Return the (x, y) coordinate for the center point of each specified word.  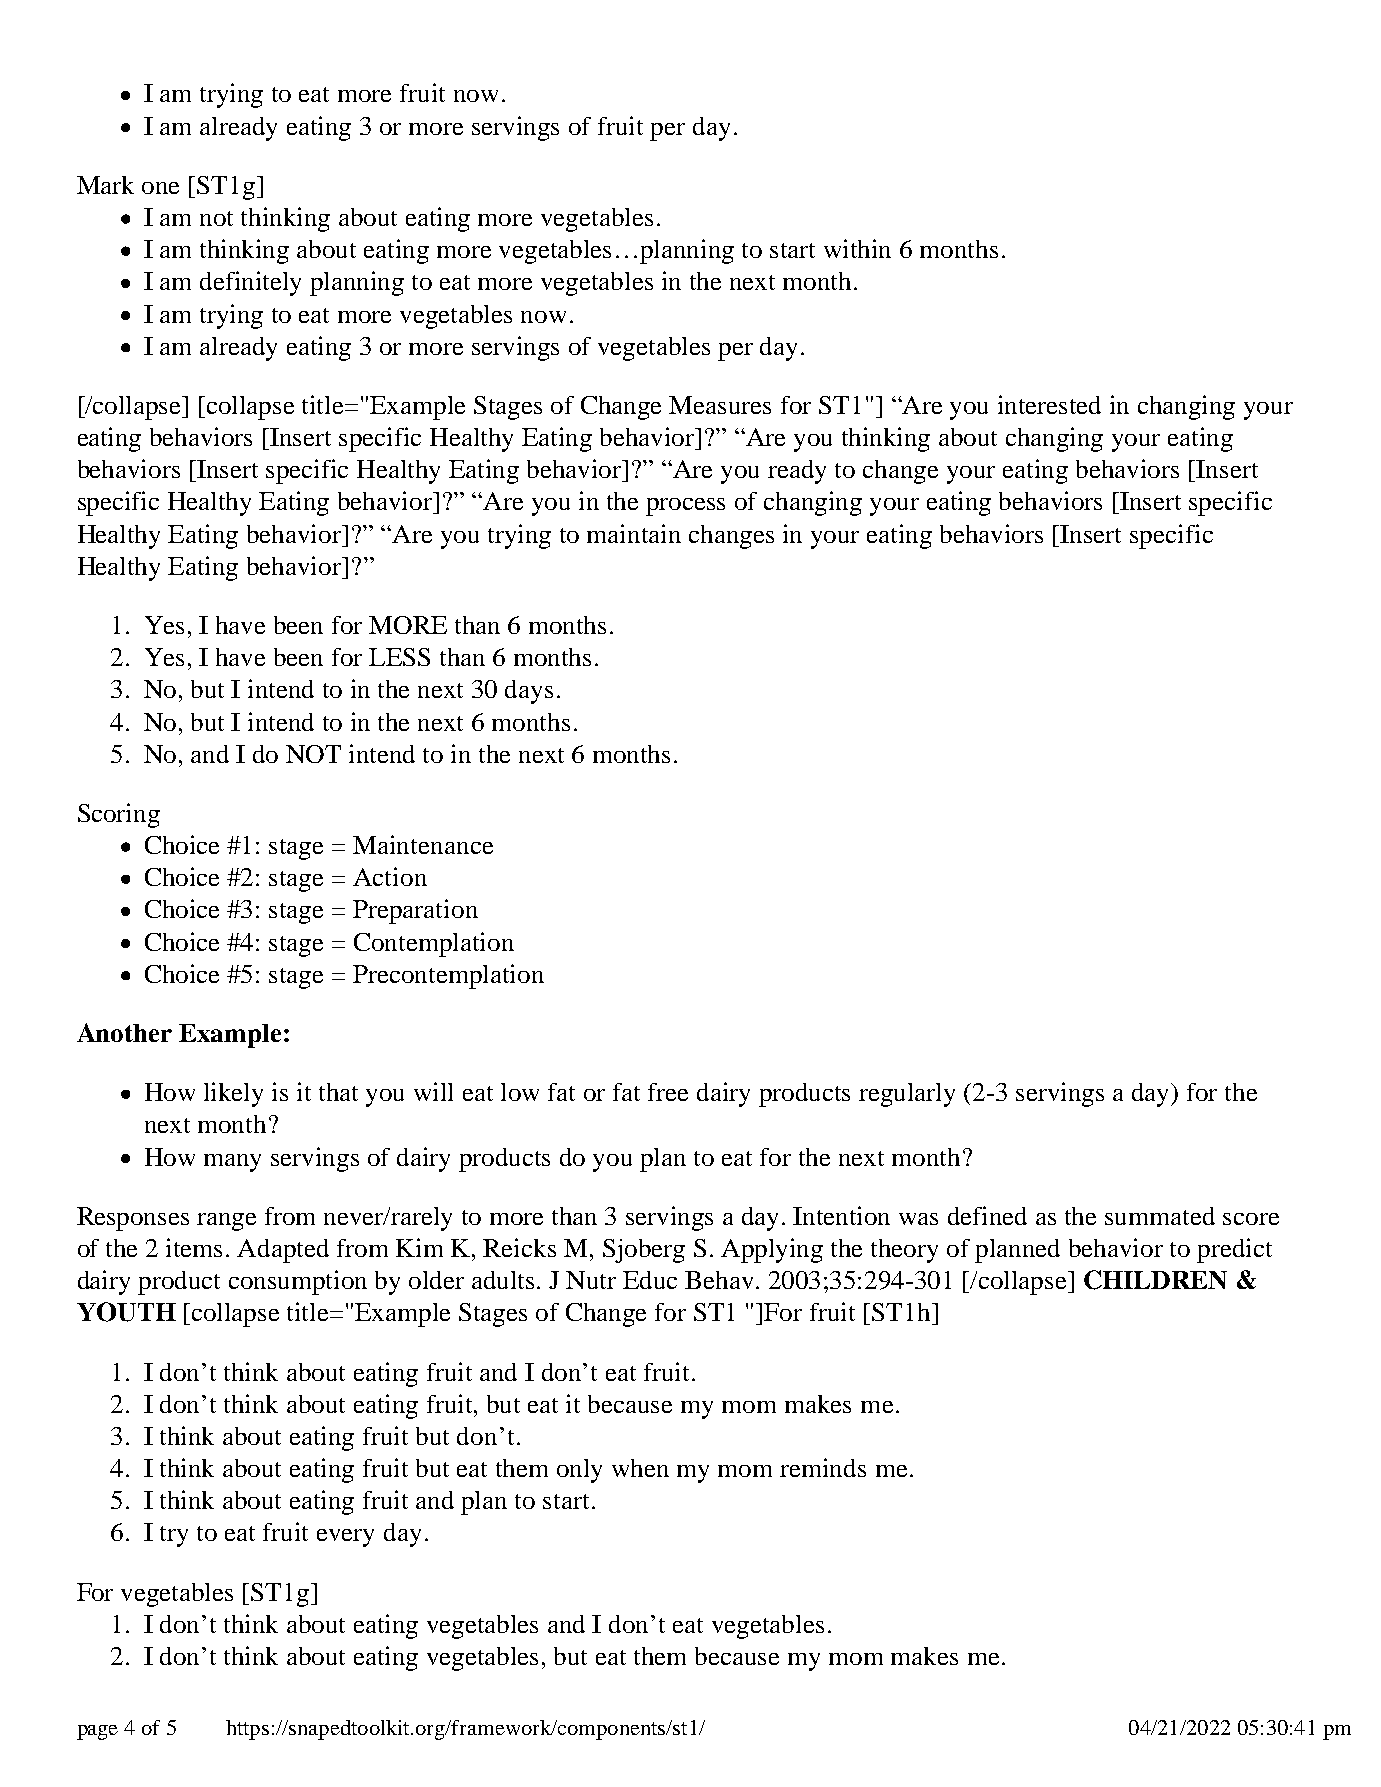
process (685, 507)
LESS (399, 657)
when (640, 1468)
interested (1049, 404)
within (857, 248)
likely (233, 1094)
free (668, 1092)
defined (987, 1215)
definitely (250, 283)
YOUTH (126, 1312)
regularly (907, 1095)
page (97, 1732)
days (529, 692)
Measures (720, 405)
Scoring (119, 815)
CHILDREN (1155, 1280)
